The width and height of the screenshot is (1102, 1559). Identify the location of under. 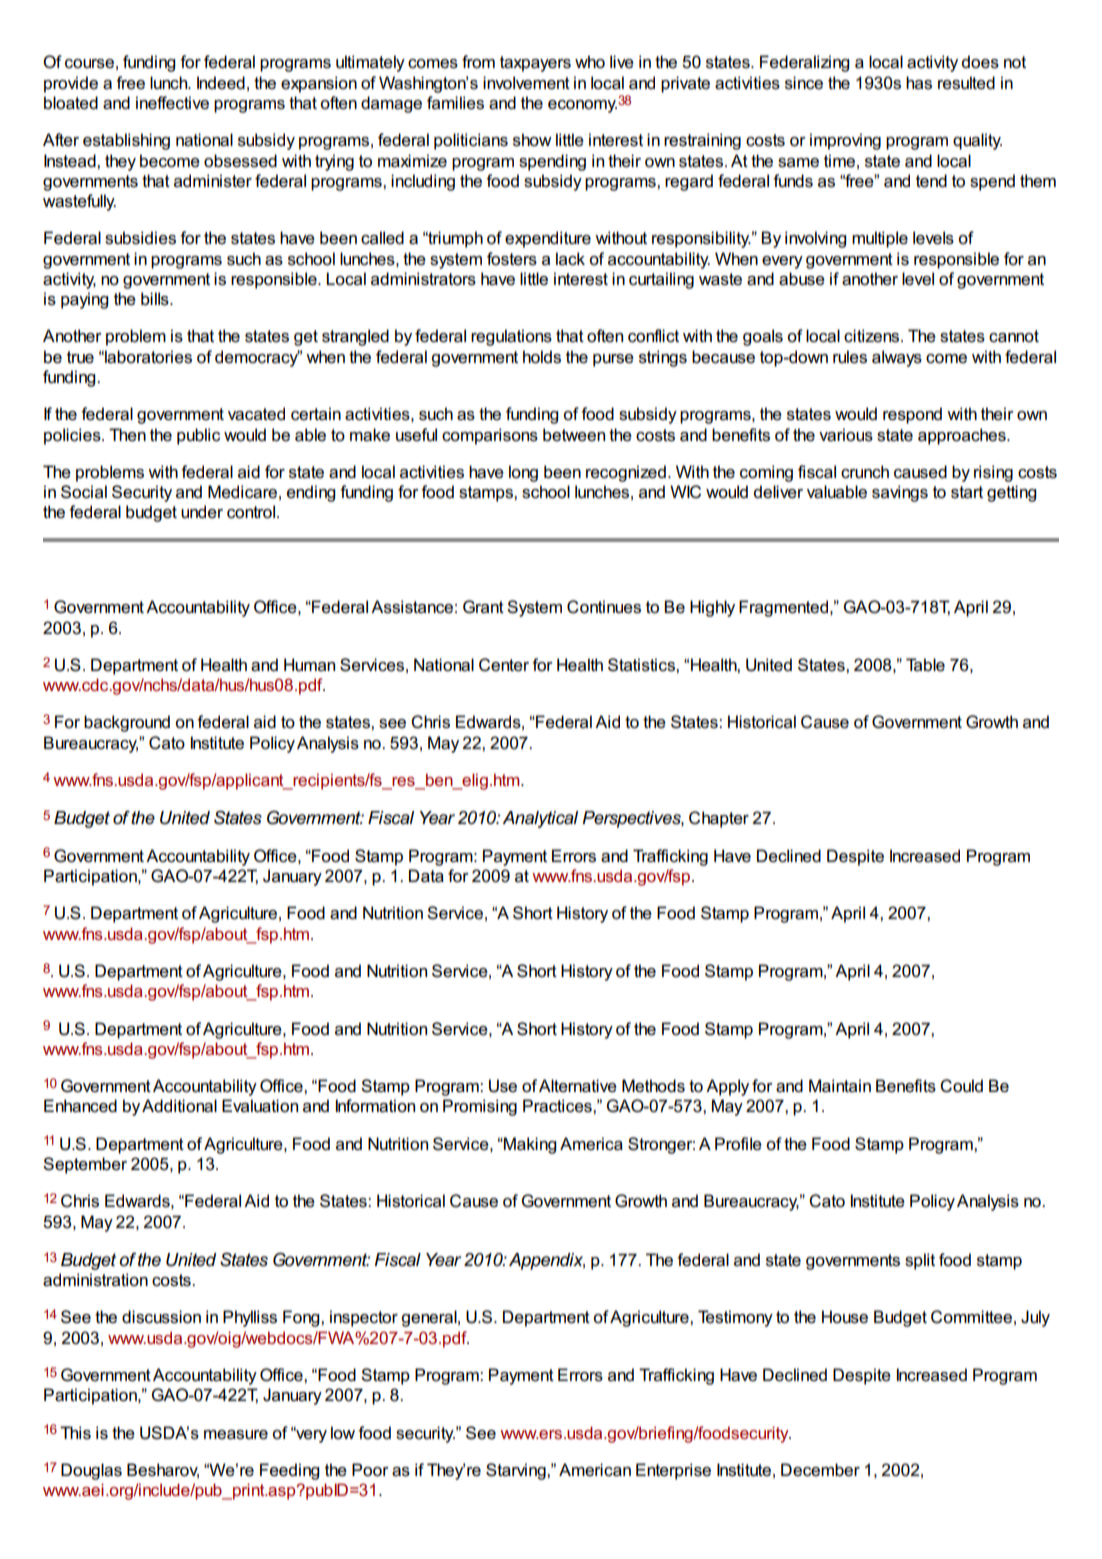
(202, 512).
